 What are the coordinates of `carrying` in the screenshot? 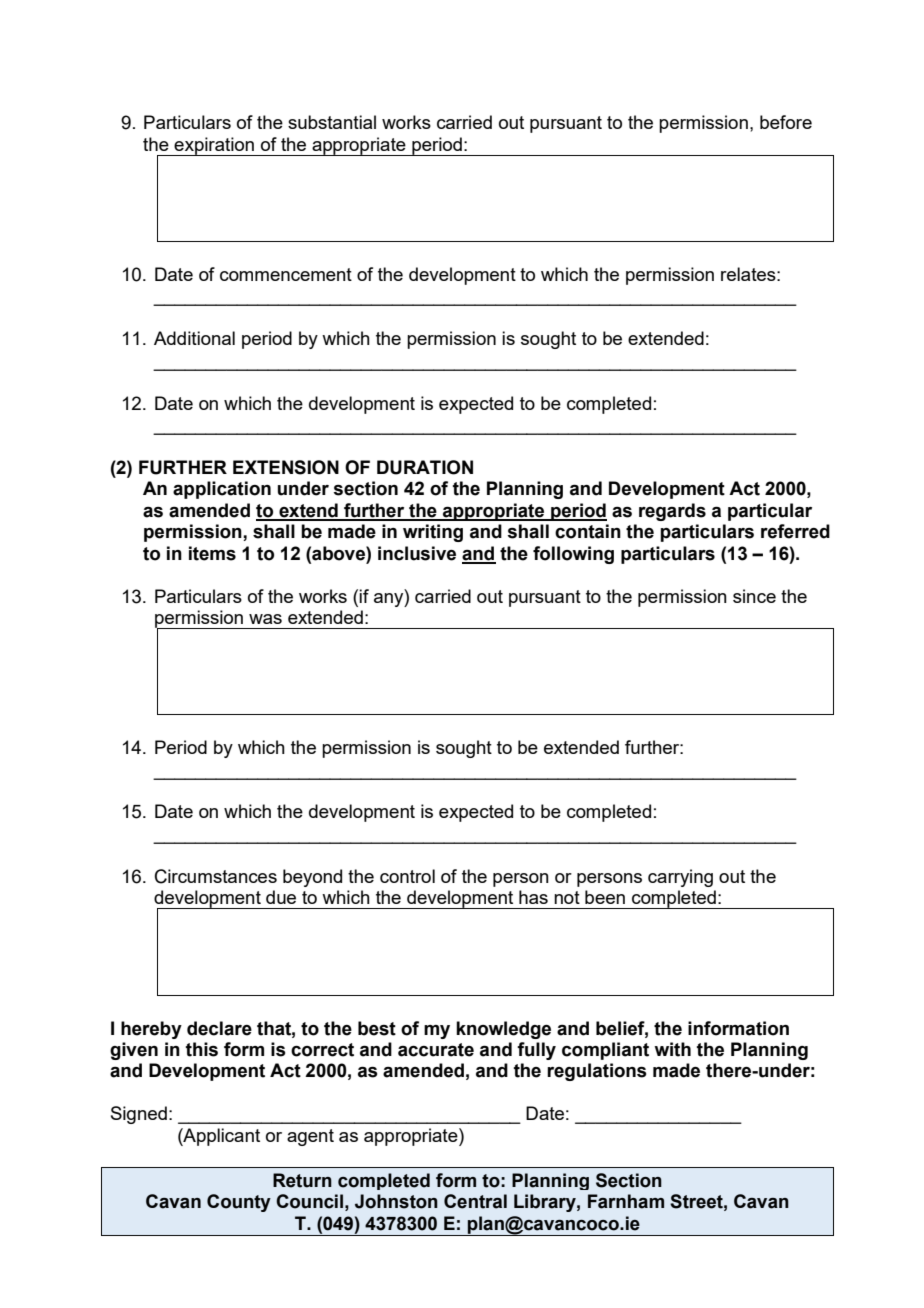 It's located at (680, 878).
